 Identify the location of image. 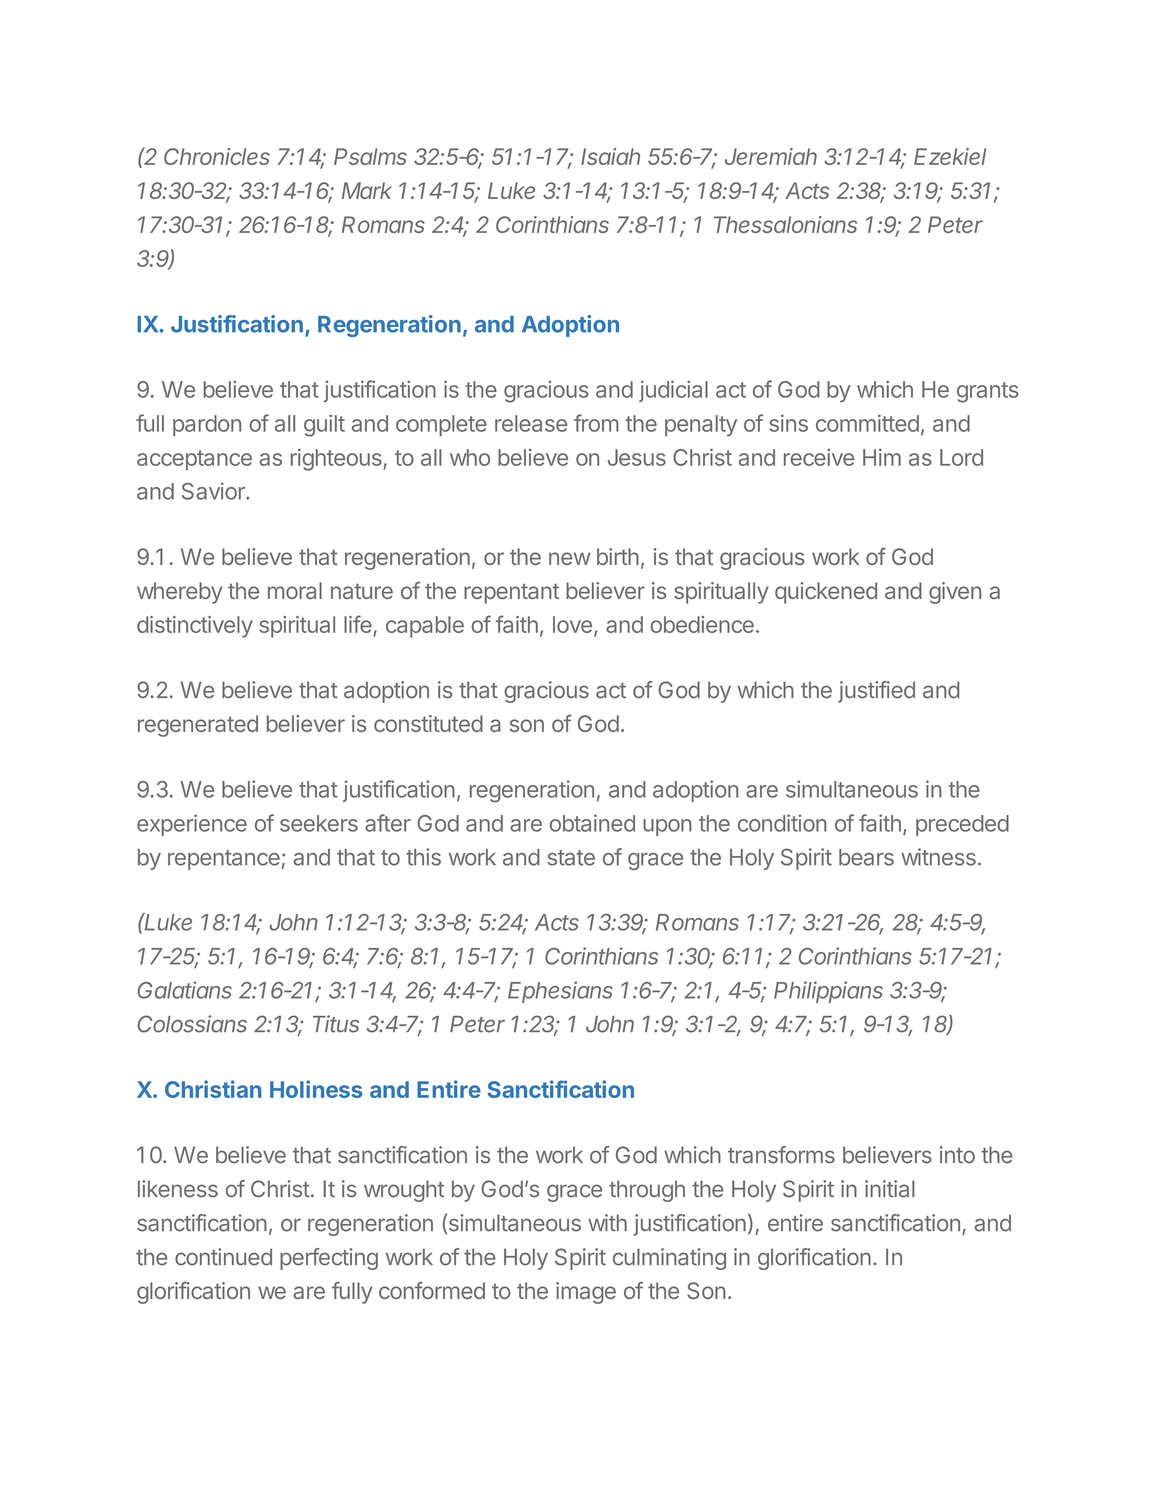
(586, 1293).
